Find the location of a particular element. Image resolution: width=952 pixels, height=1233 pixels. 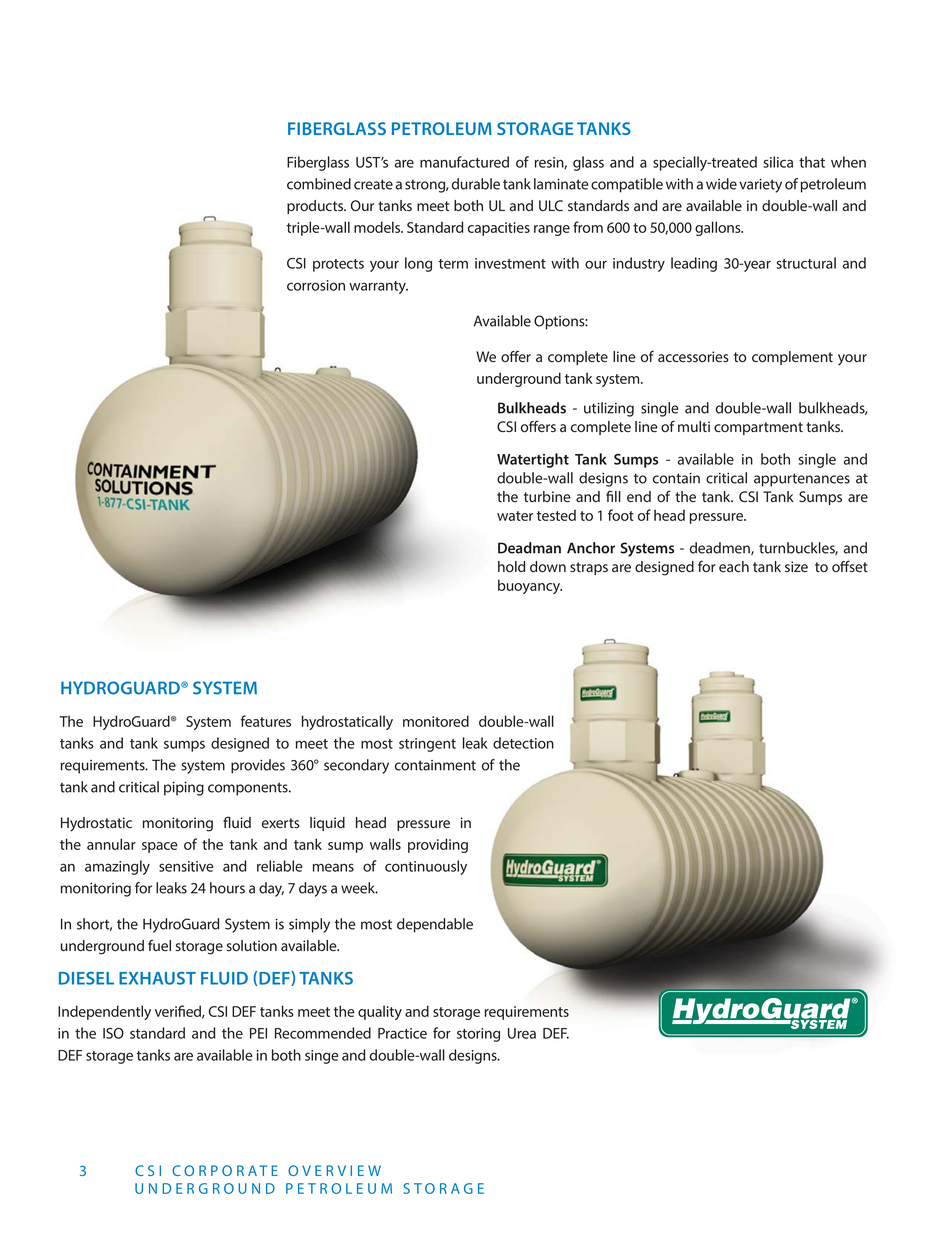

ISO is located at coordinates (113, 1033).
